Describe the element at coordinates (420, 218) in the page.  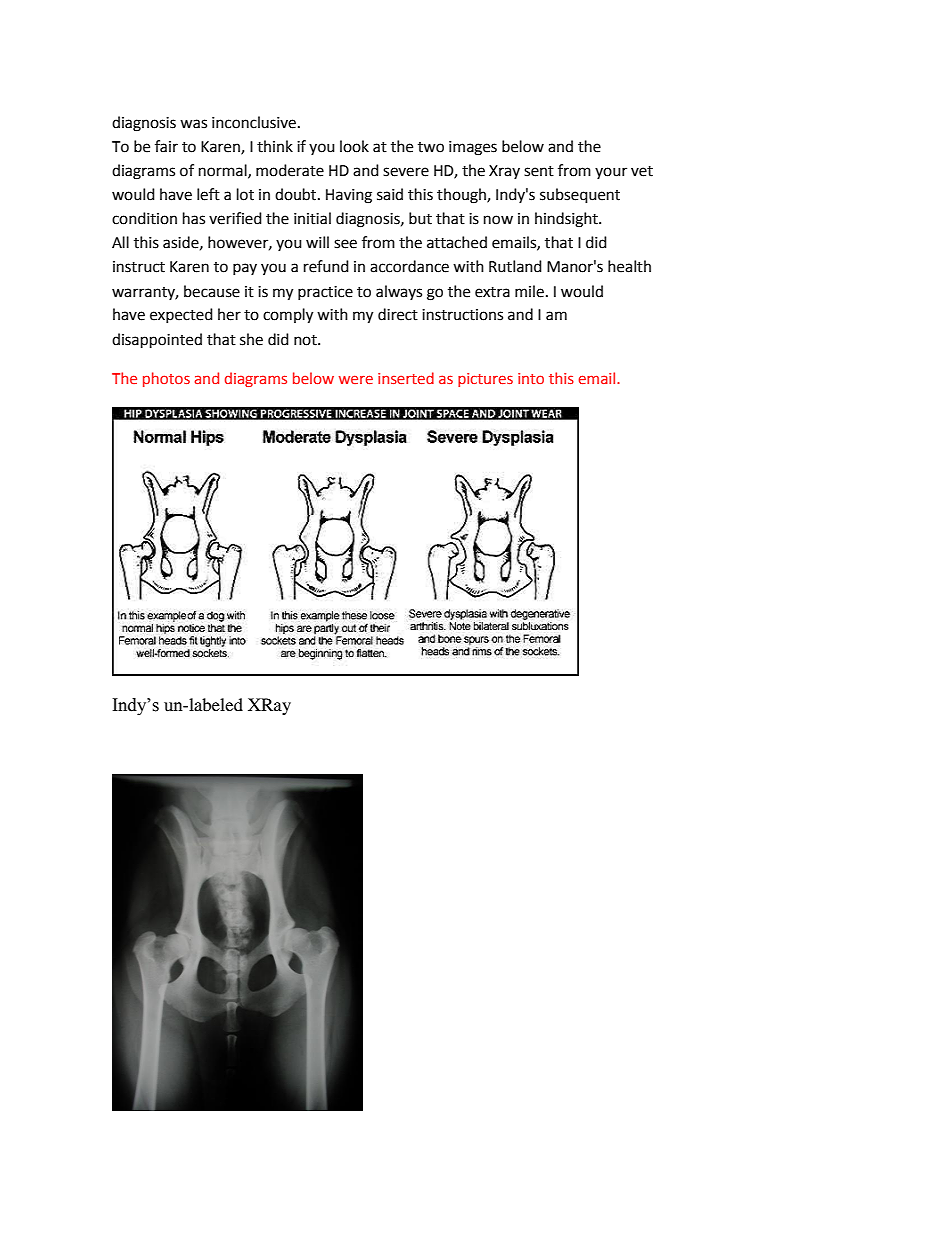
I see `but` at that location.
